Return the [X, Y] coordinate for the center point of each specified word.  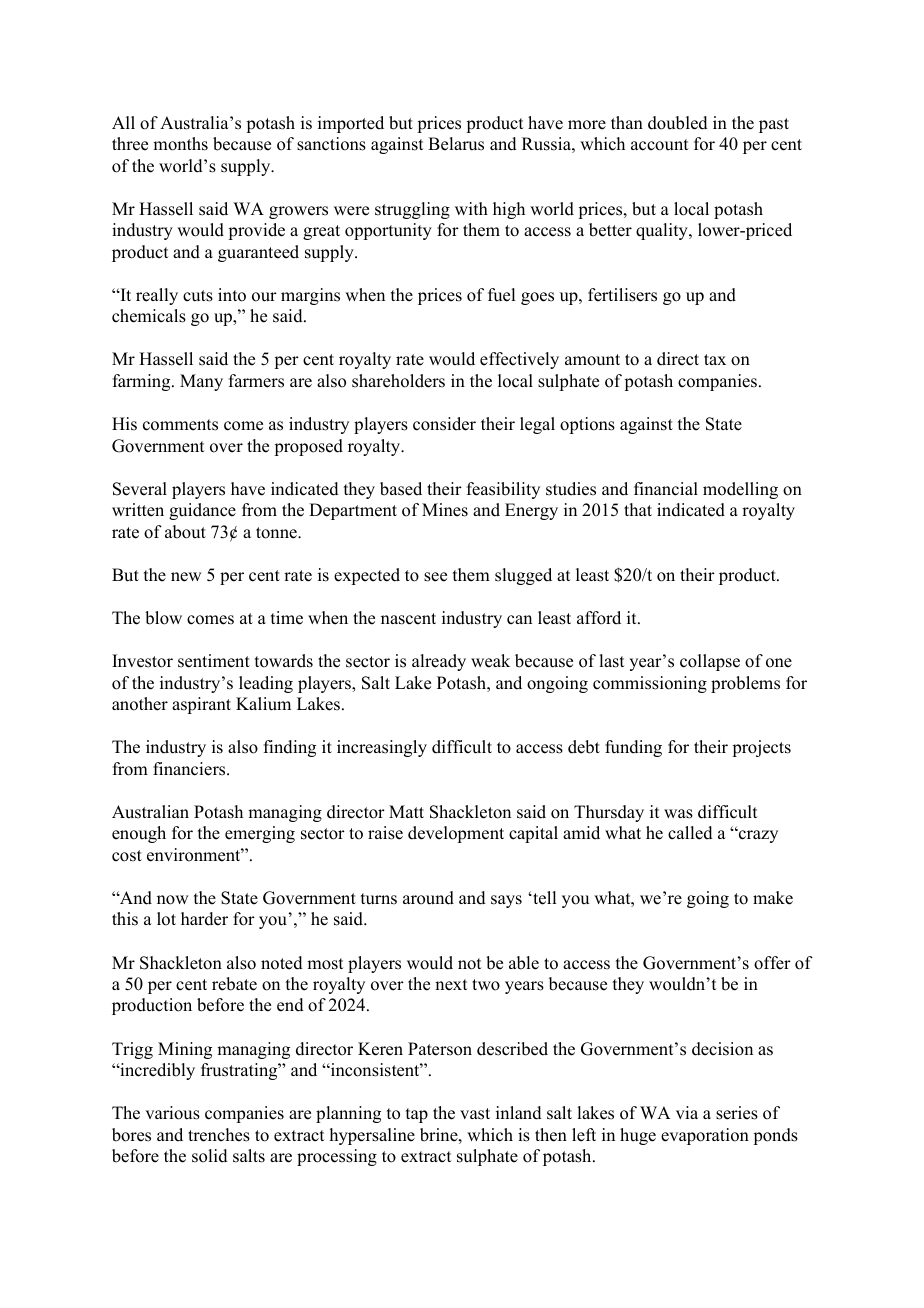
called [690, 833]
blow [163, 618]
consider [444, 424]
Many [201, 382]
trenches [219, 1135]
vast [475, 1114]
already [439, 662]
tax [715, 359]
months [180, 144]
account [659, 145]
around [428, 898]
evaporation [705, 1136]
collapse [710, 662]
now [172, 900]
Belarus [456, 144]
